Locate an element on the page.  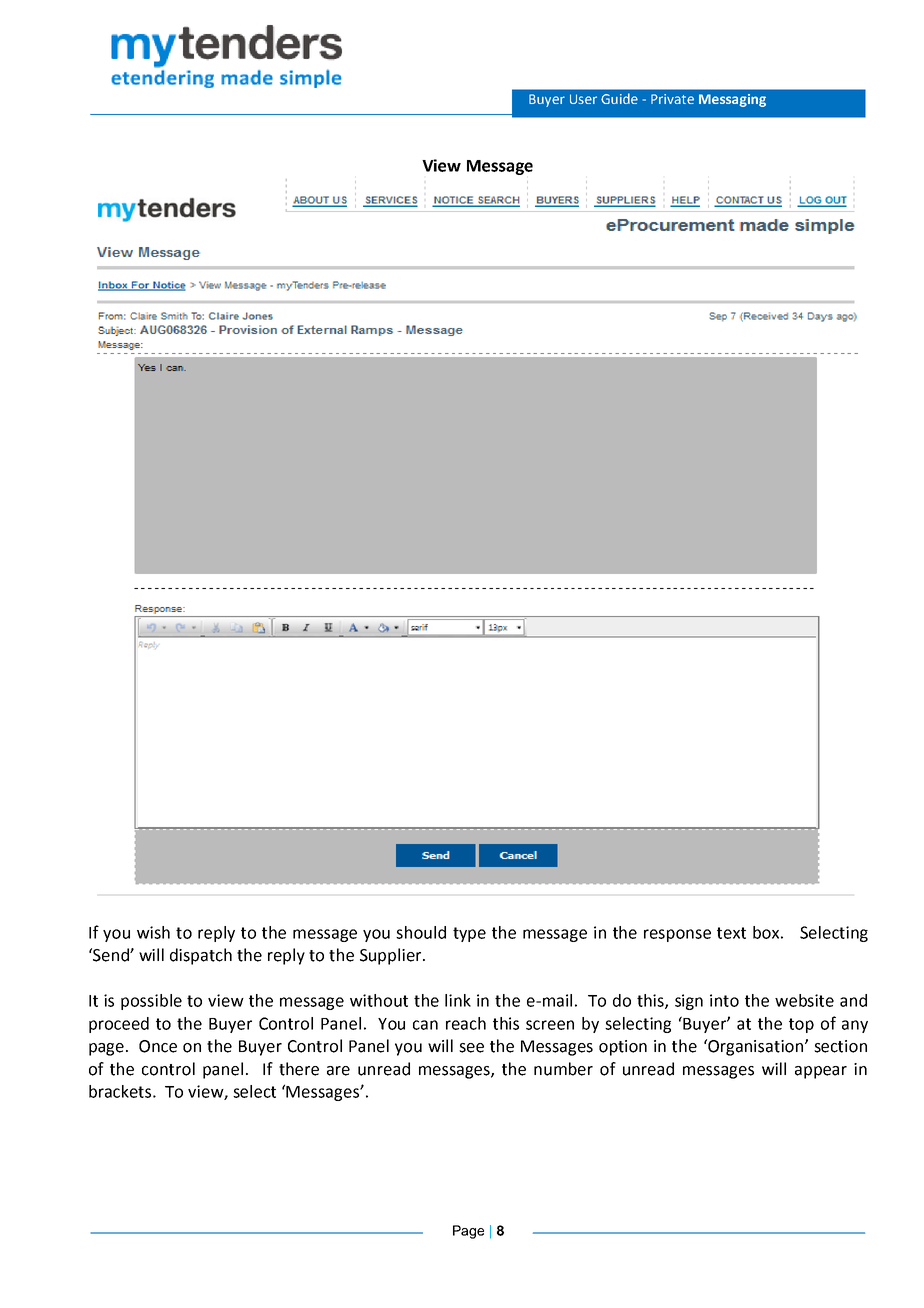
text is located at coordinates (731, 933).
